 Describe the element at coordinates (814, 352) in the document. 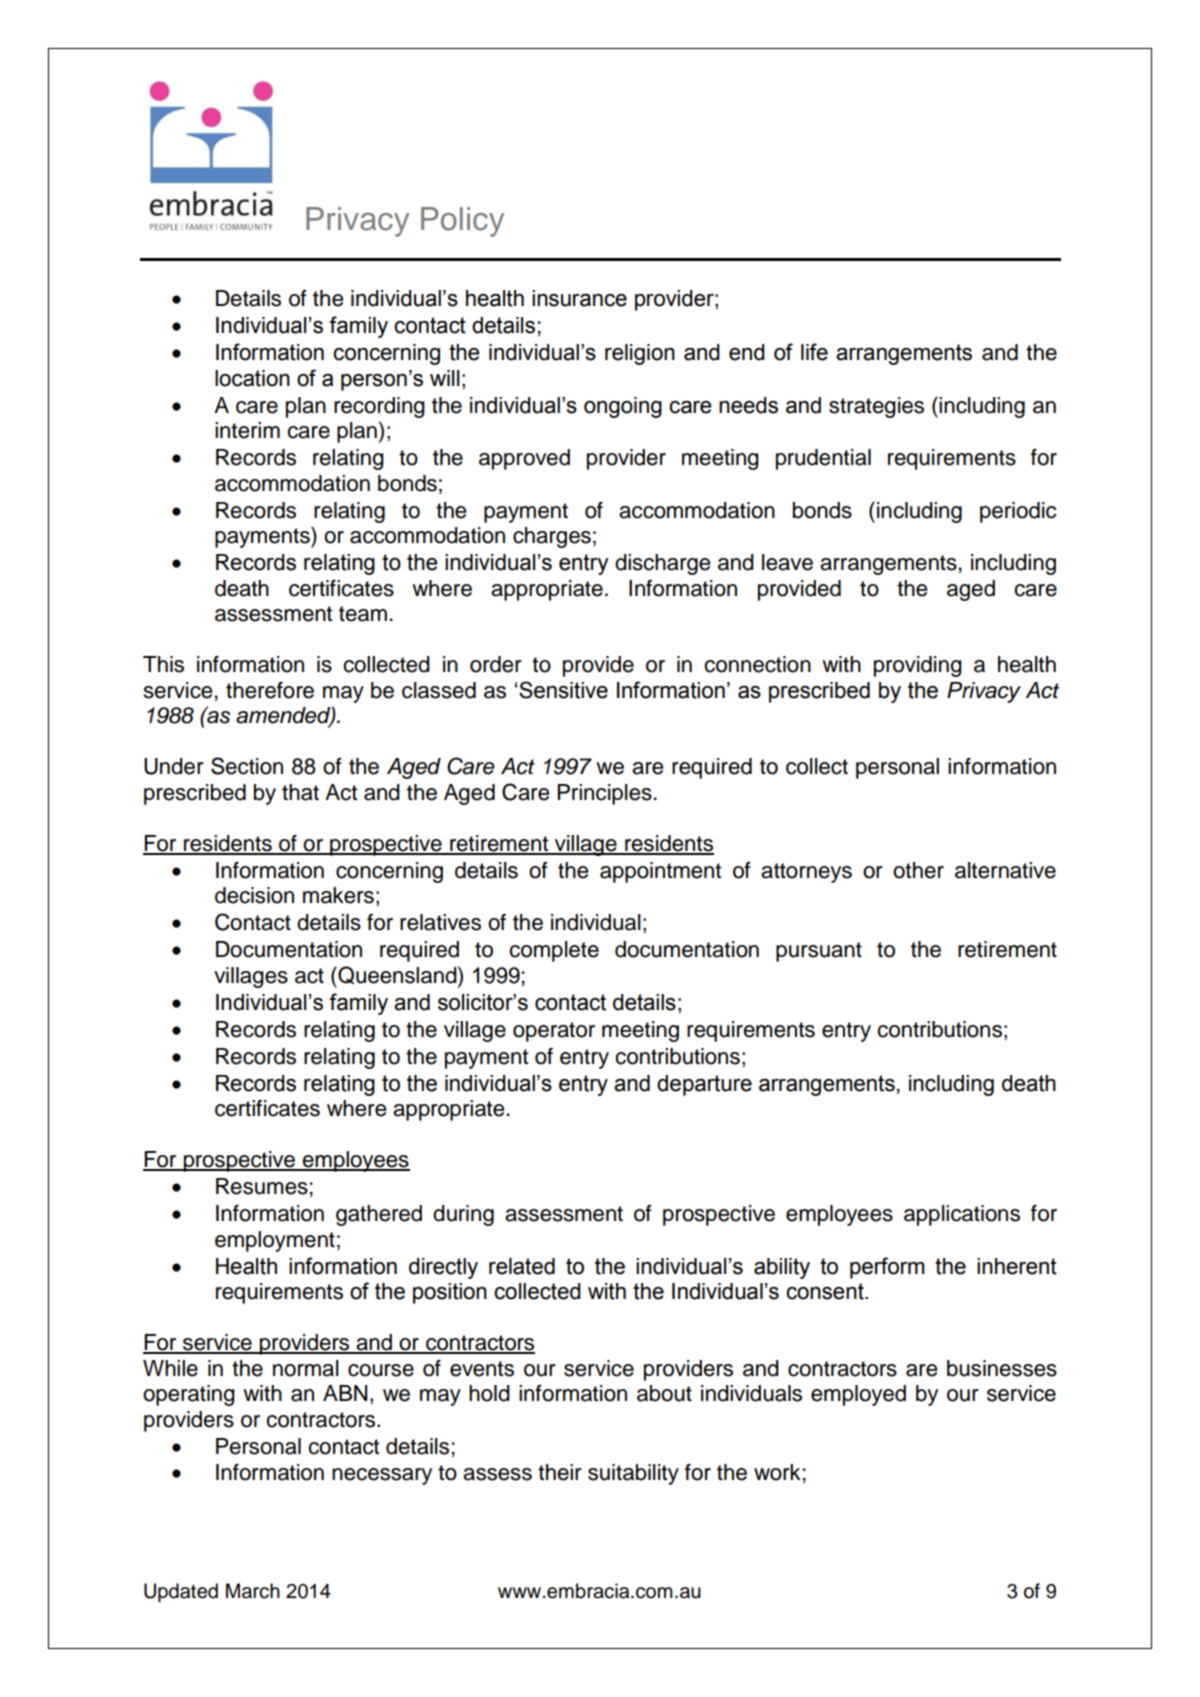

I see `life` at that location.
